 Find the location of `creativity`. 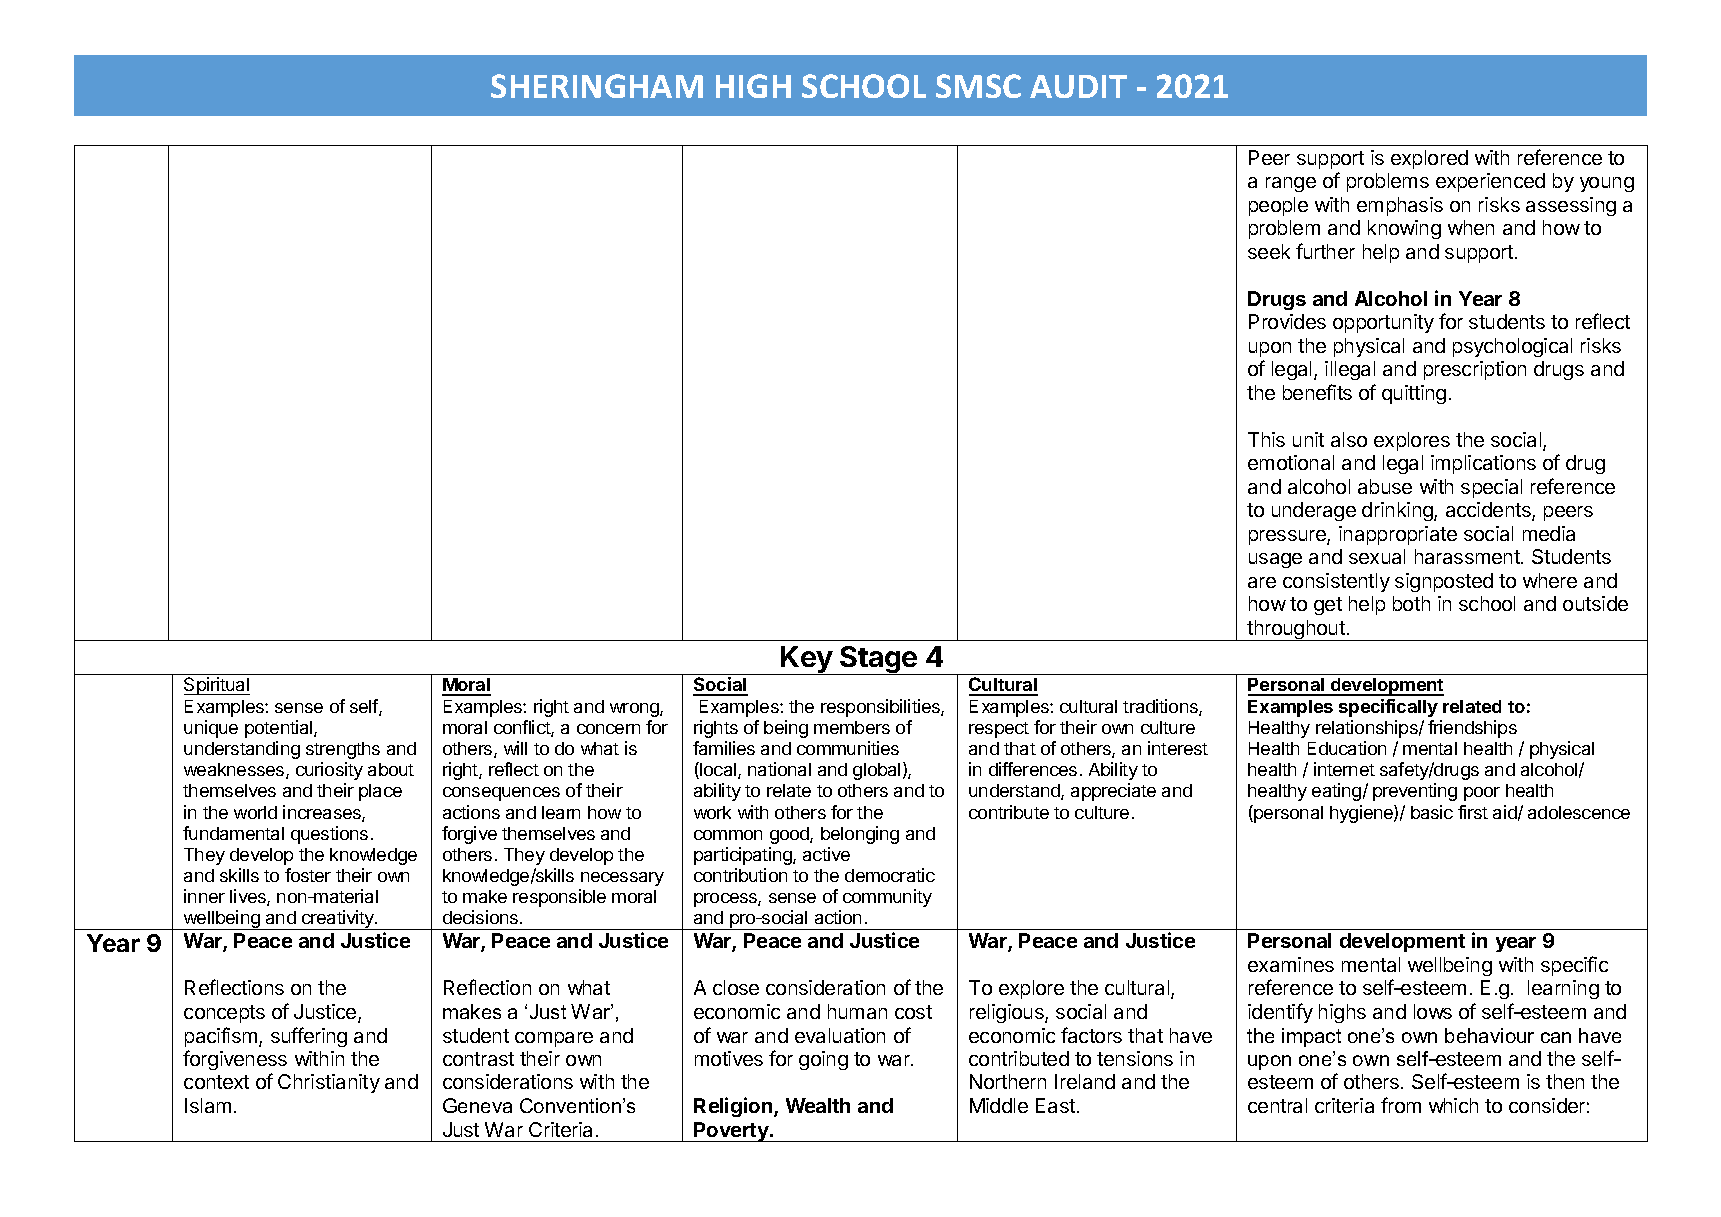

creativity is located at coordinates (338, 920).
